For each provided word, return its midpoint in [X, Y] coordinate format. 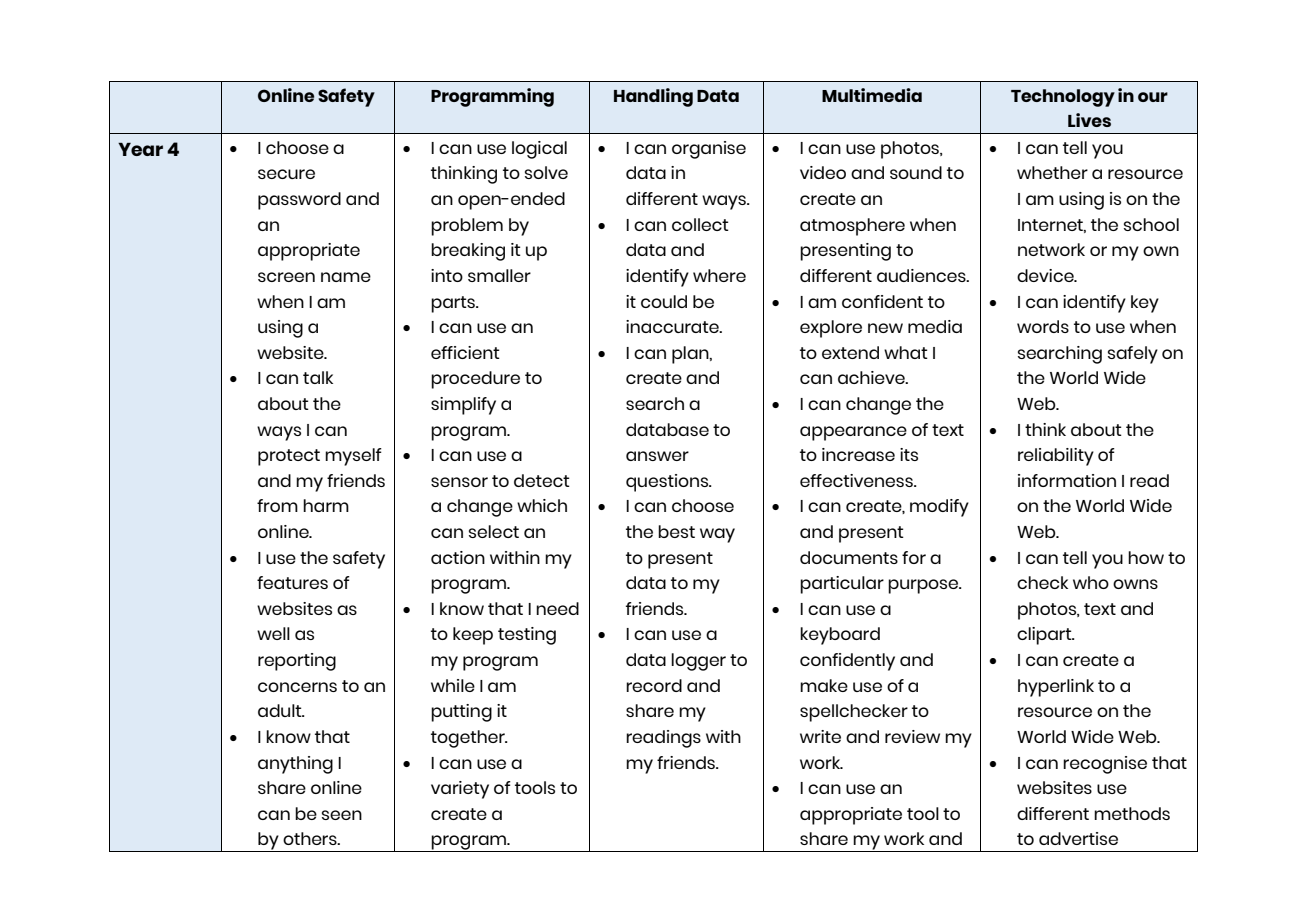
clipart [1045, 636]
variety [460, 790]
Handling [653, 97]
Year [140, 149]
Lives [1089, 120]
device [1046, 275]
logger [698, 662]
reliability [1056, 457]
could [664, 301]
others [311, 838]
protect [289, 457]
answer [657, 456]
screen [286, 277]
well [273, 633]
